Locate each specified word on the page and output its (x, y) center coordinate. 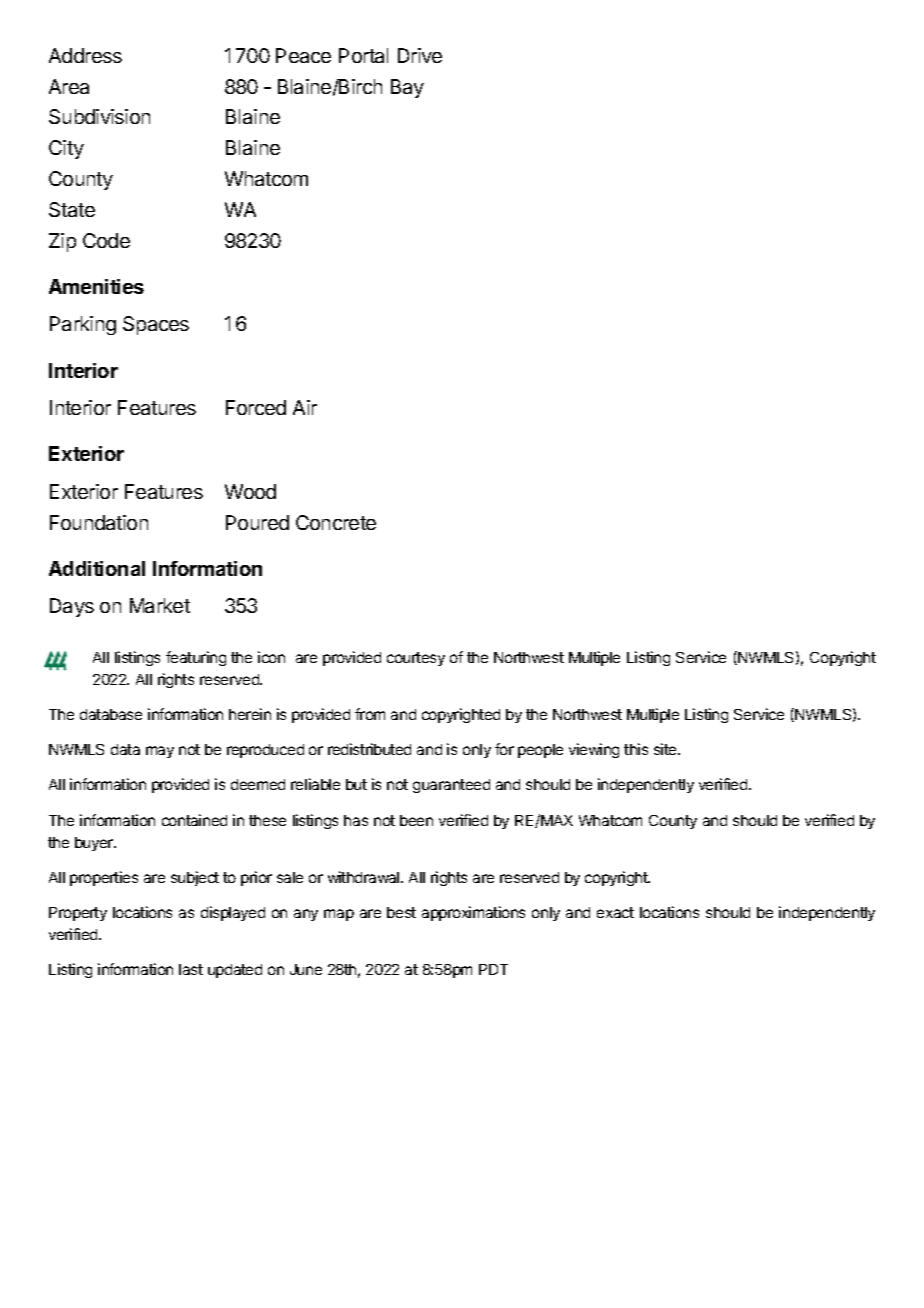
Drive (420, 55)
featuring (196, 658)
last (191, 969)
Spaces (156, 325)
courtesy (416, 659)
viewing (594, 750)
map (339, 915)
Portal (363, 55)
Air (305, 407)
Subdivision (99, 116)
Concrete (336, 522)
